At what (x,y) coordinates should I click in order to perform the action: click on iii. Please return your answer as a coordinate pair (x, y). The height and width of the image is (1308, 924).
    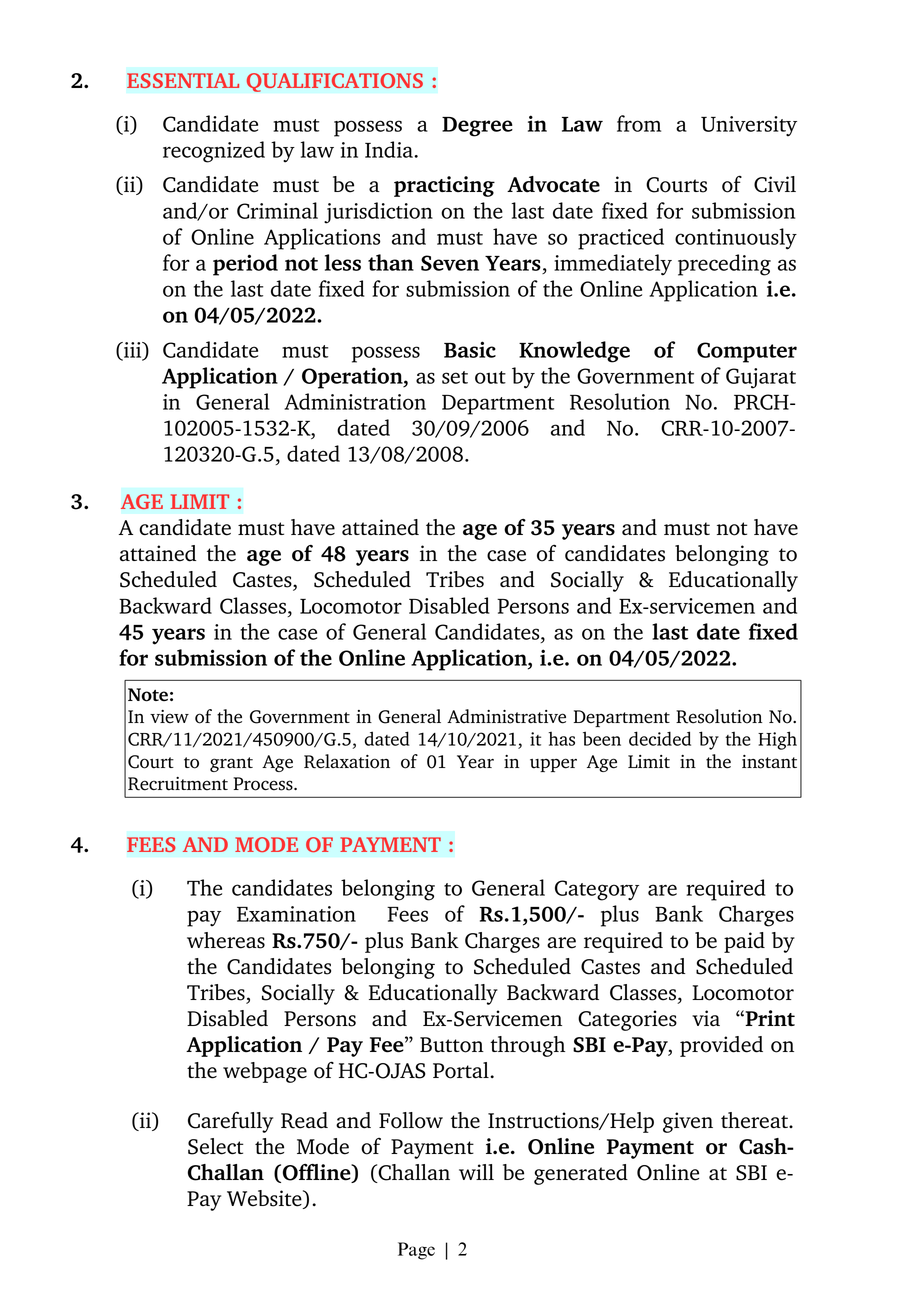
    Looking at the image, I should click on (133, 351).
